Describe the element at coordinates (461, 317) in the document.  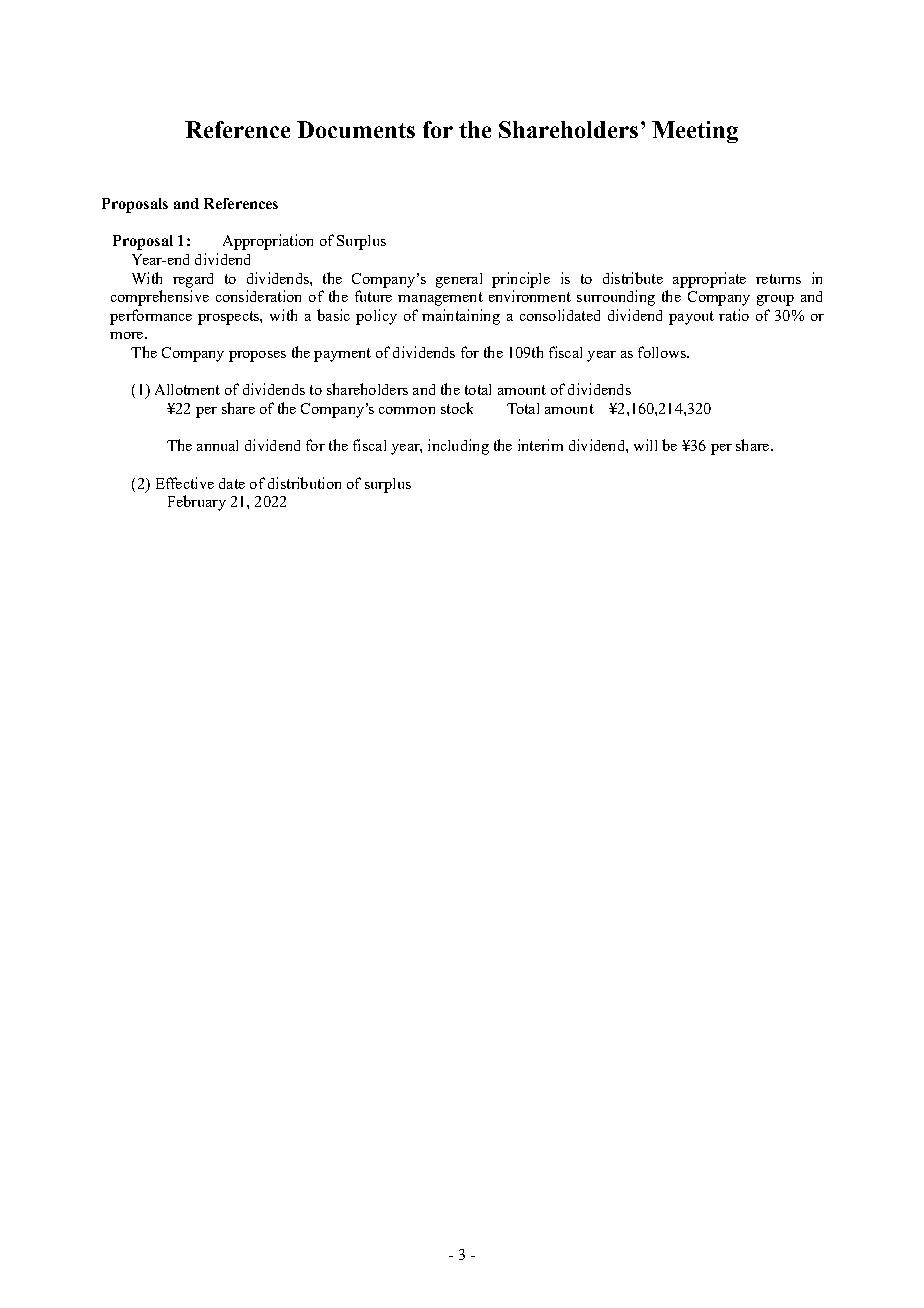
I see `maintaining` at that location.
